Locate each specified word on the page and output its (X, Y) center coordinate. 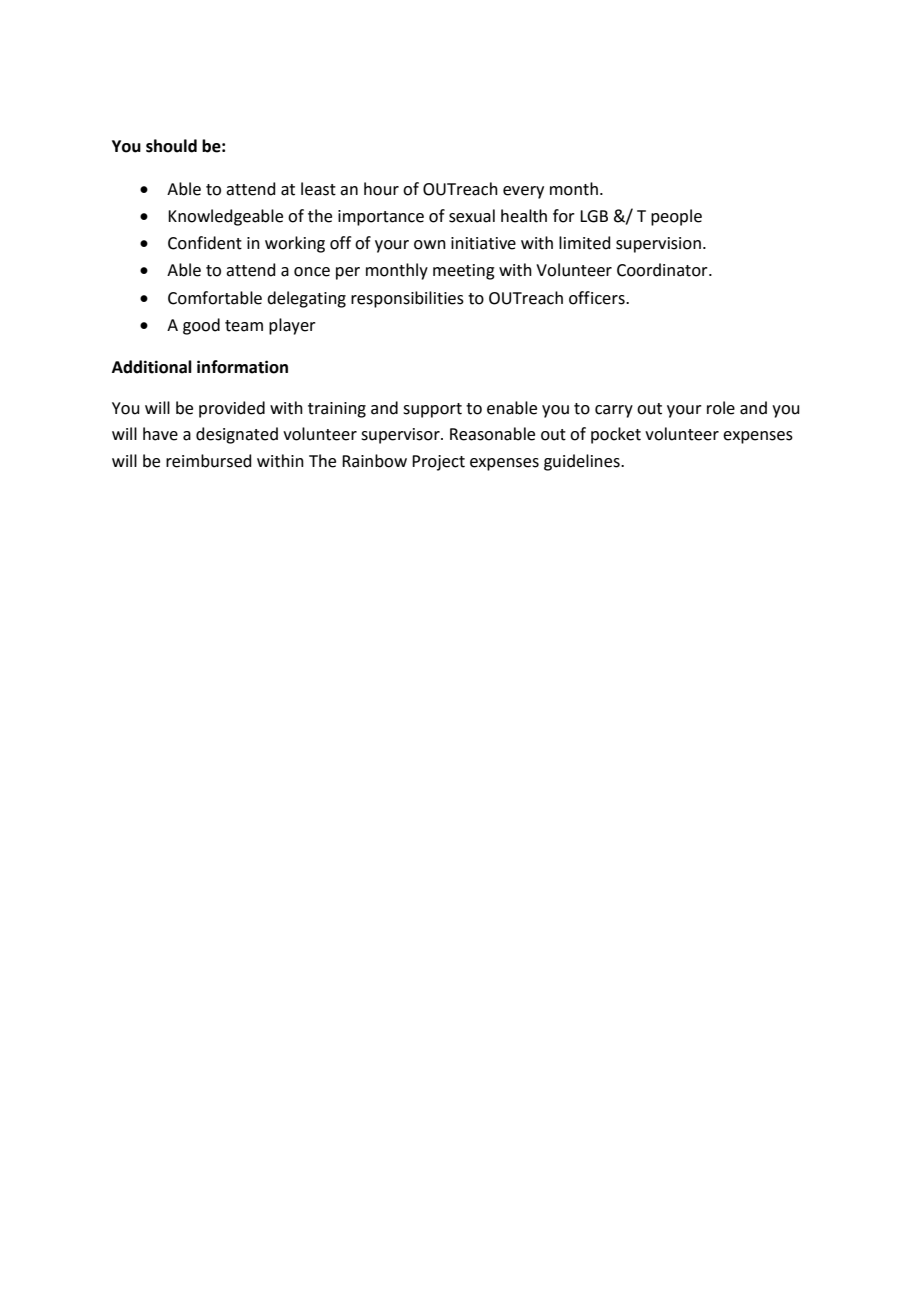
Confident (205, 243)
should (171, 146)
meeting (464, 272)
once (312, 272)
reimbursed (209, 461)
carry (614, 411)
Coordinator (663, 270)
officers (598, 298)
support (432, 410)
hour (381, 189)
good (201, 326)
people (676, 217)
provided (232, 409)
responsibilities (407, 299)
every (523, 192)
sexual (472, 216)
